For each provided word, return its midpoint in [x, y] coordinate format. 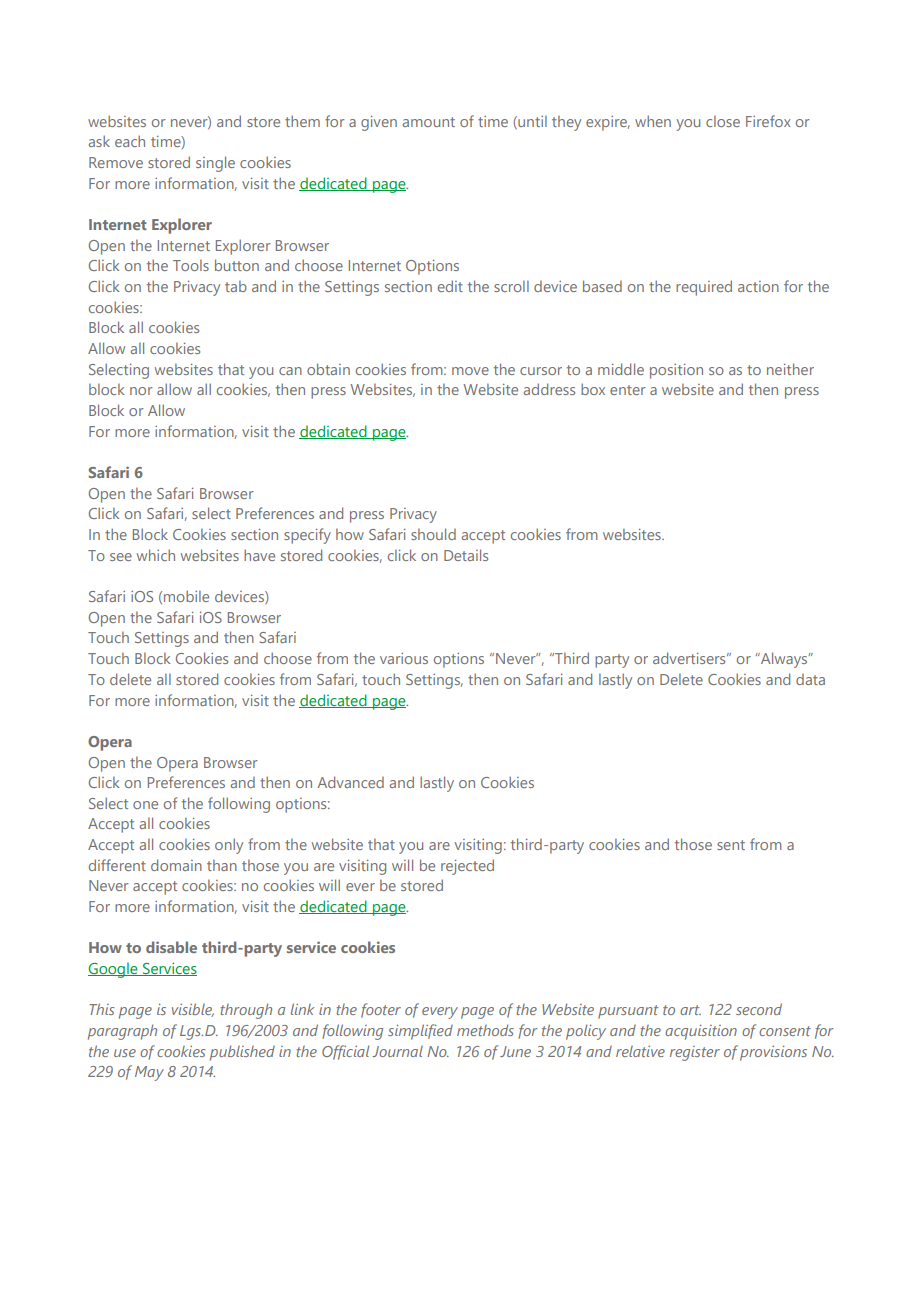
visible [193, 1010]
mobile [186, 596]
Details [466, 555]
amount [429, 122]
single [215, 164]
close [723, 121]
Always [784, 660]
